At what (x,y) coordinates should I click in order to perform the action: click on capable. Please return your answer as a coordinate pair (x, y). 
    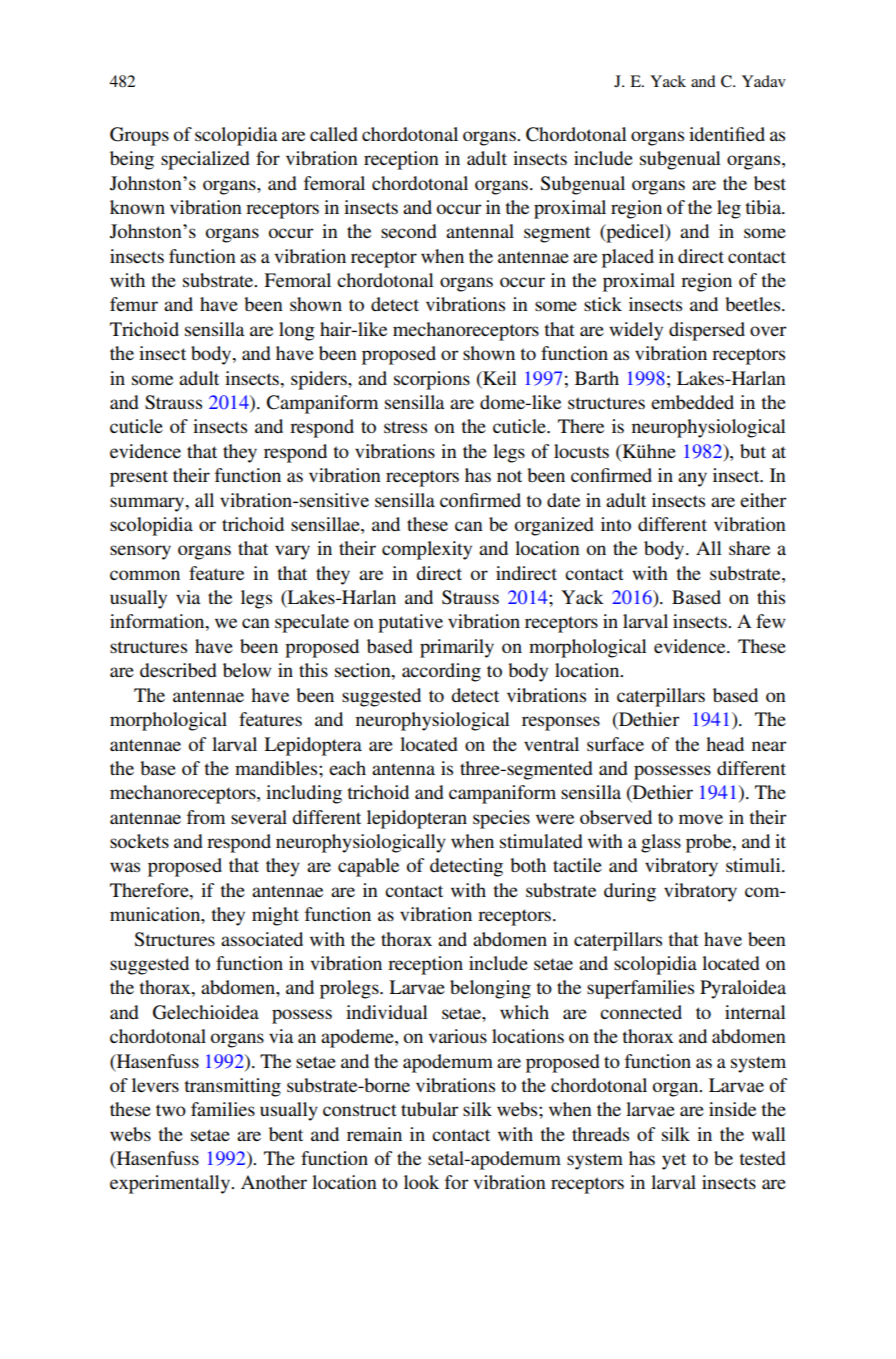
    Looking at the image, I should click on (368, 867).
